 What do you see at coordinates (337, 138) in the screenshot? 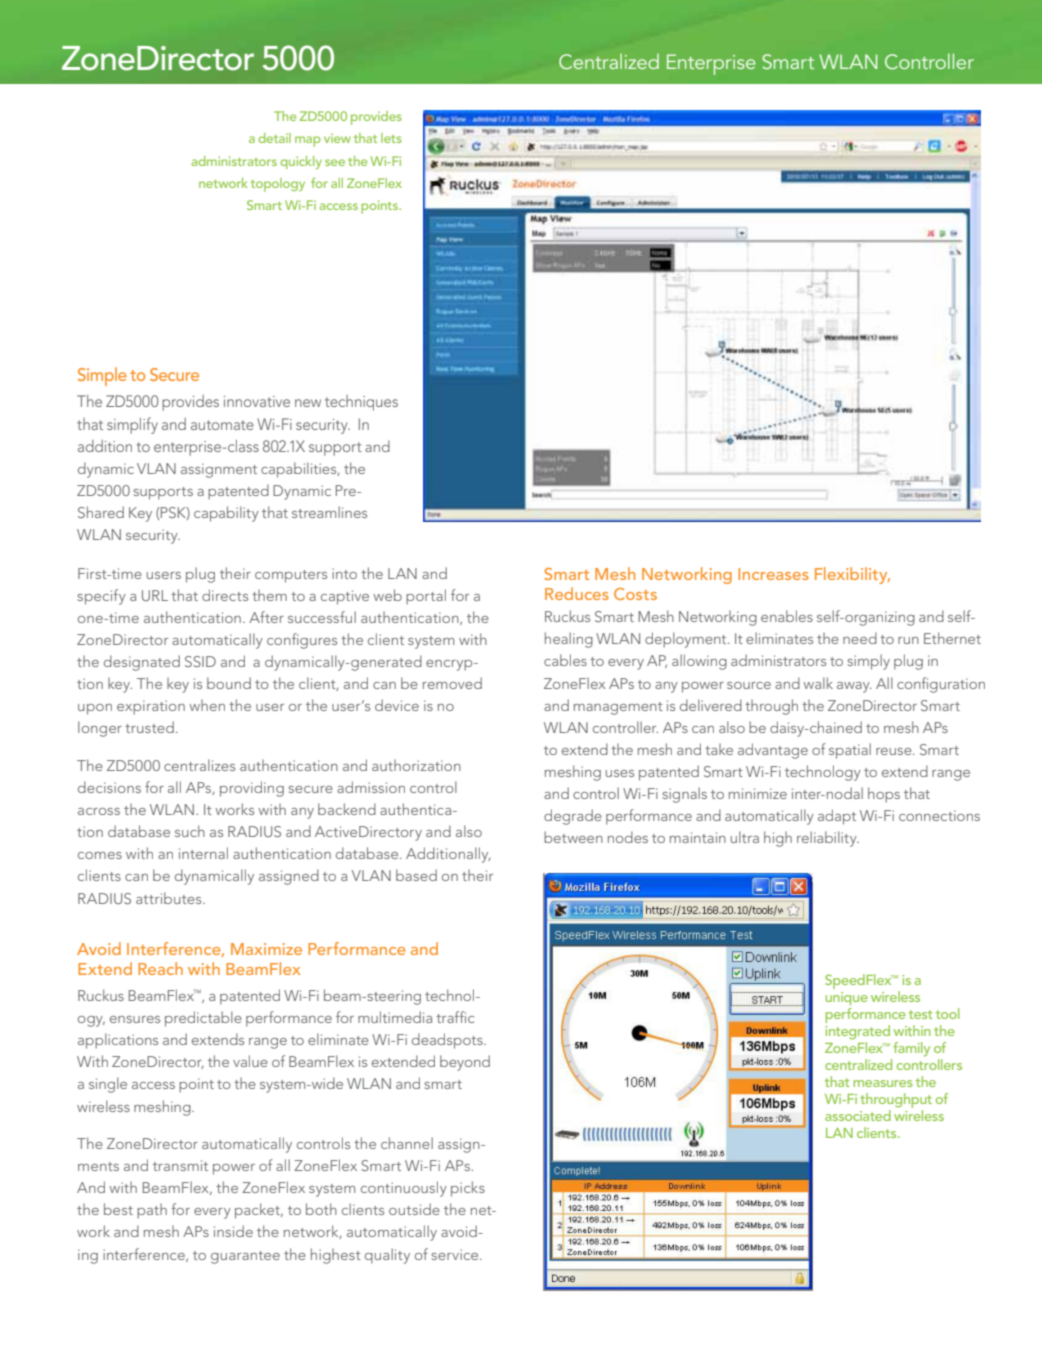
I see `view` at bounding box center [337, 138].
